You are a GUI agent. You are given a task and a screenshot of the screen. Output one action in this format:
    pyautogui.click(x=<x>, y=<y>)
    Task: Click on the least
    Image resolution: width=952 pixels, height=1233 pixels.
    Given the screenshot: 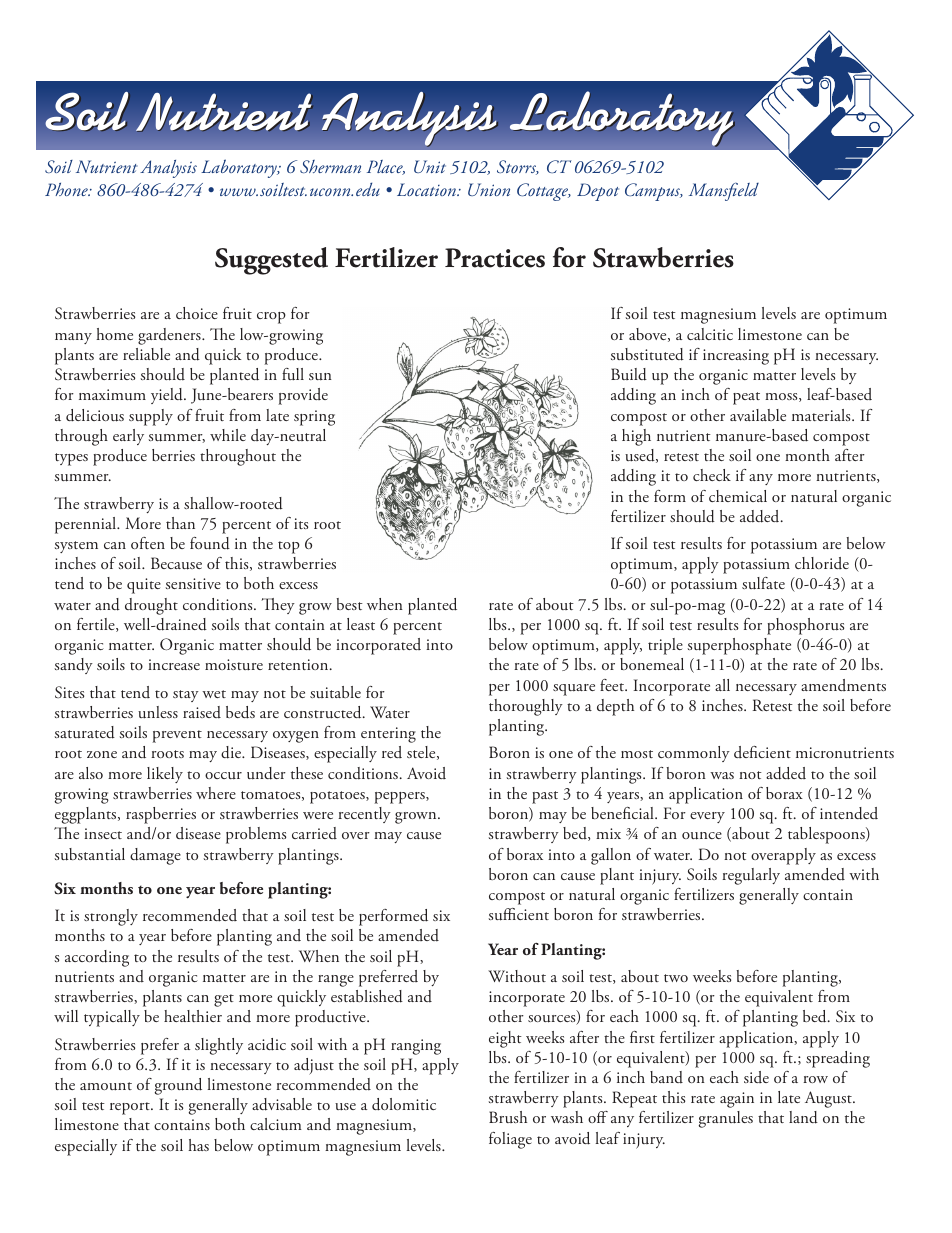 What is the action you would take?
    pyautogui.click(x=361, y=624)
